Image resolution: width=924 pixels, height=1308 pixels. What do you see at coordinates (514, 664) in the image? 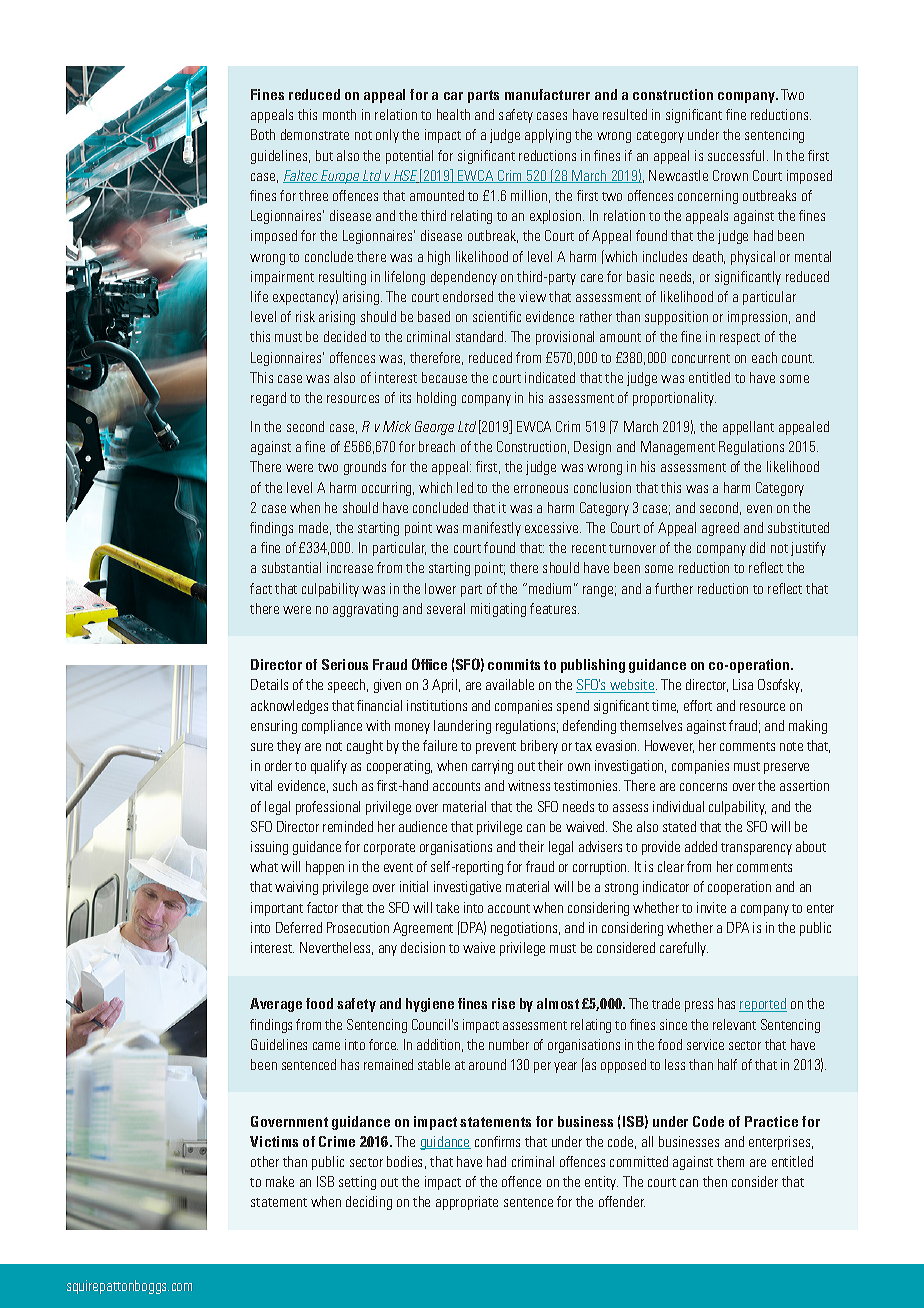
I see `commits` at bounding box center [514, 664].
